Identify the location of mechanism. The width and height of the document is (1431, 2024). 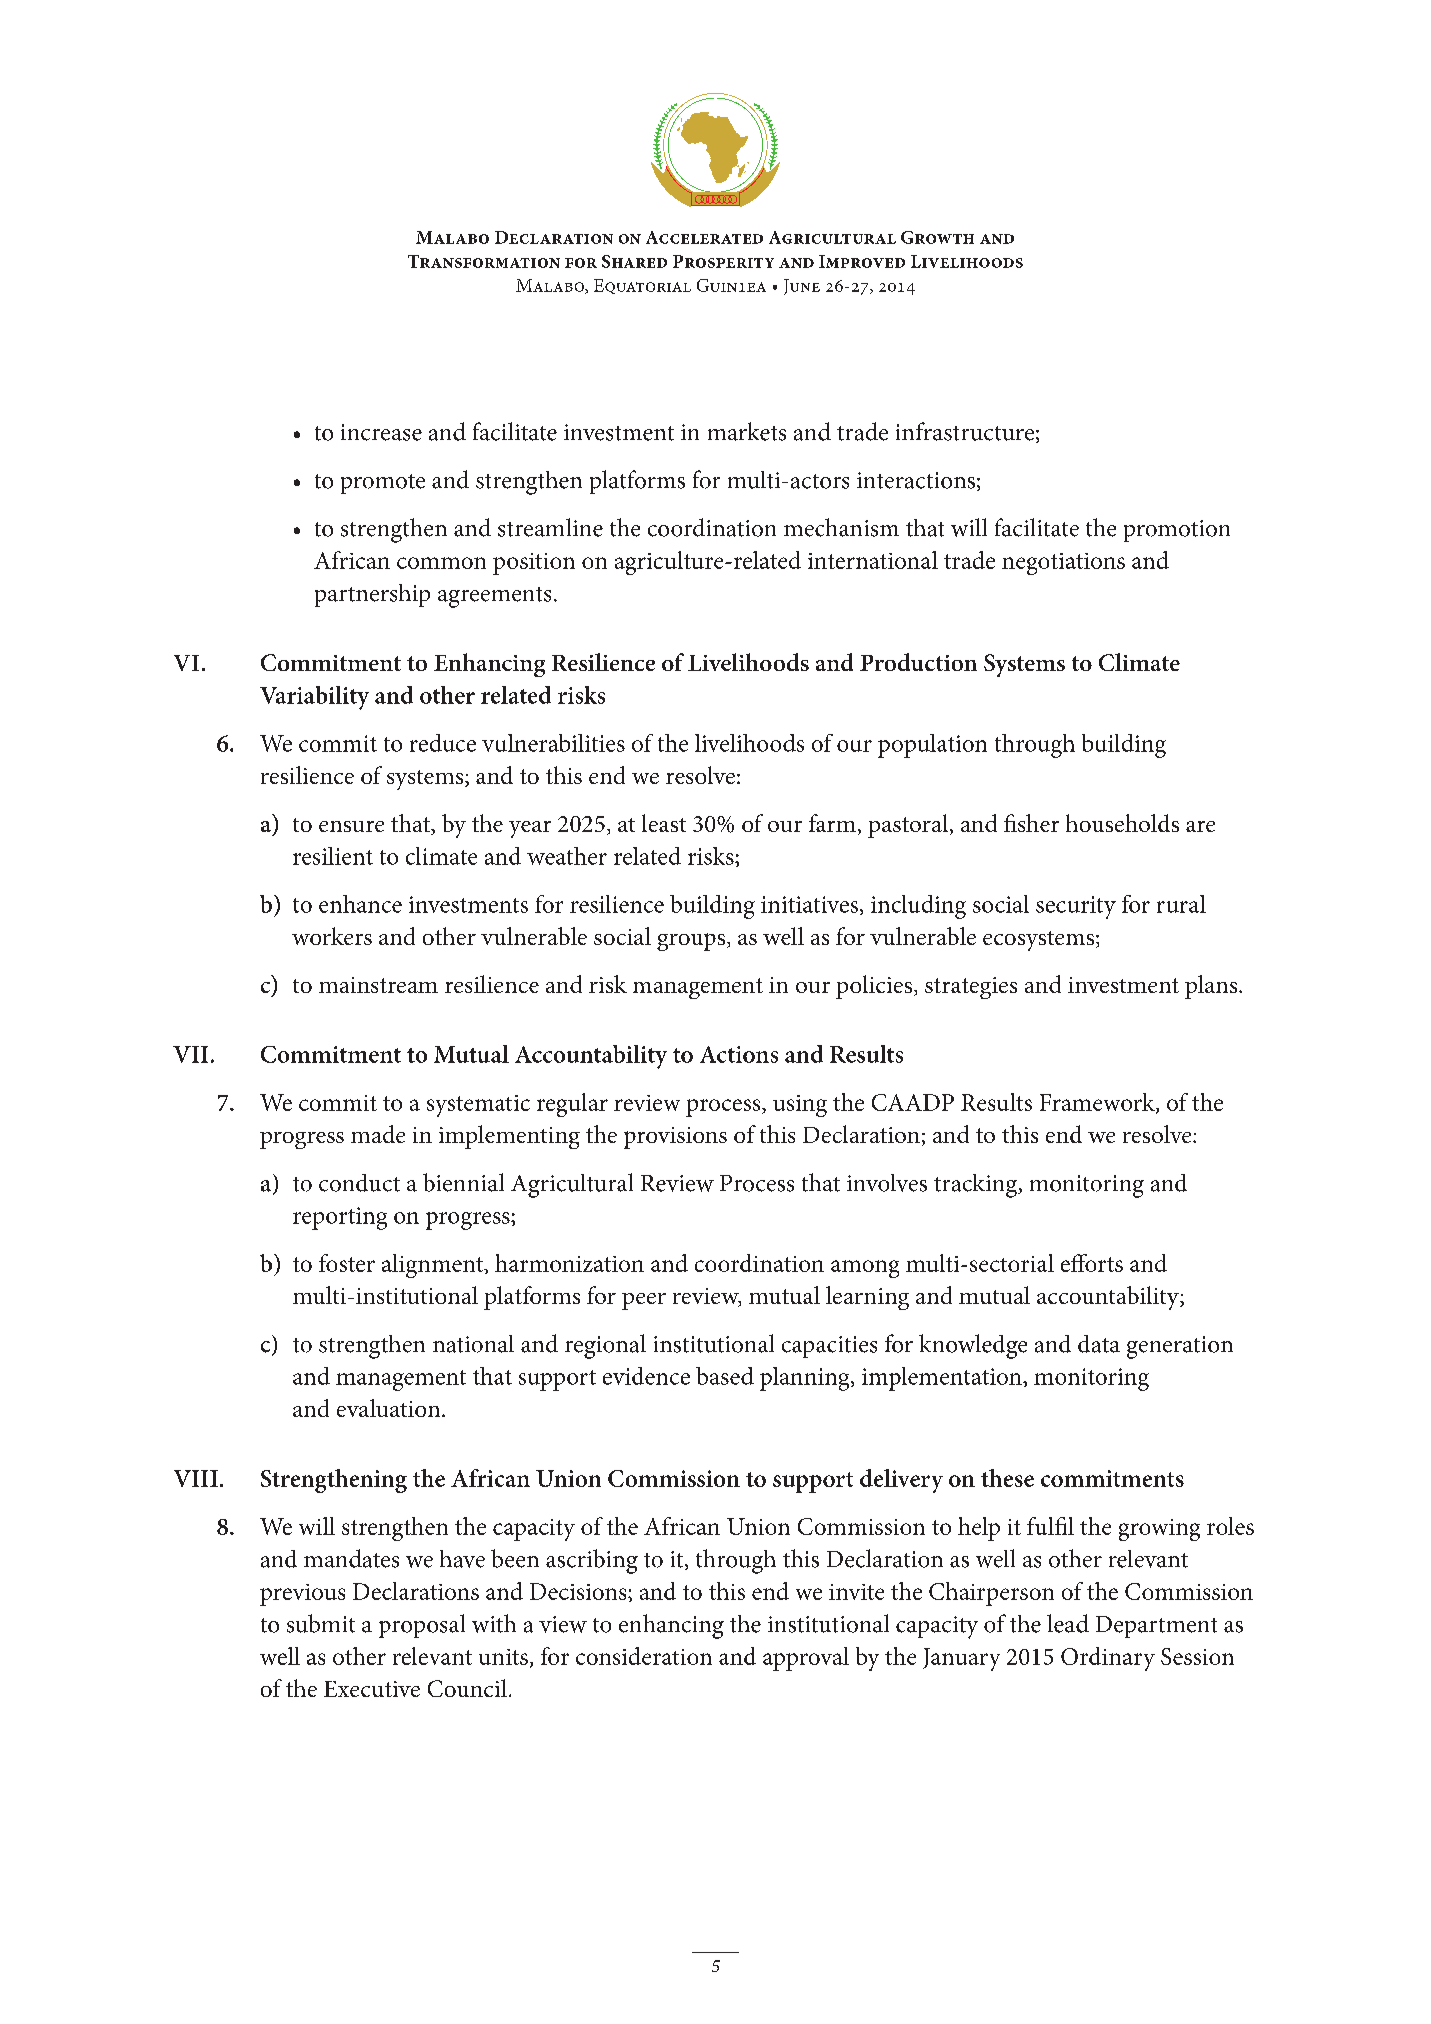
(841, 527).
